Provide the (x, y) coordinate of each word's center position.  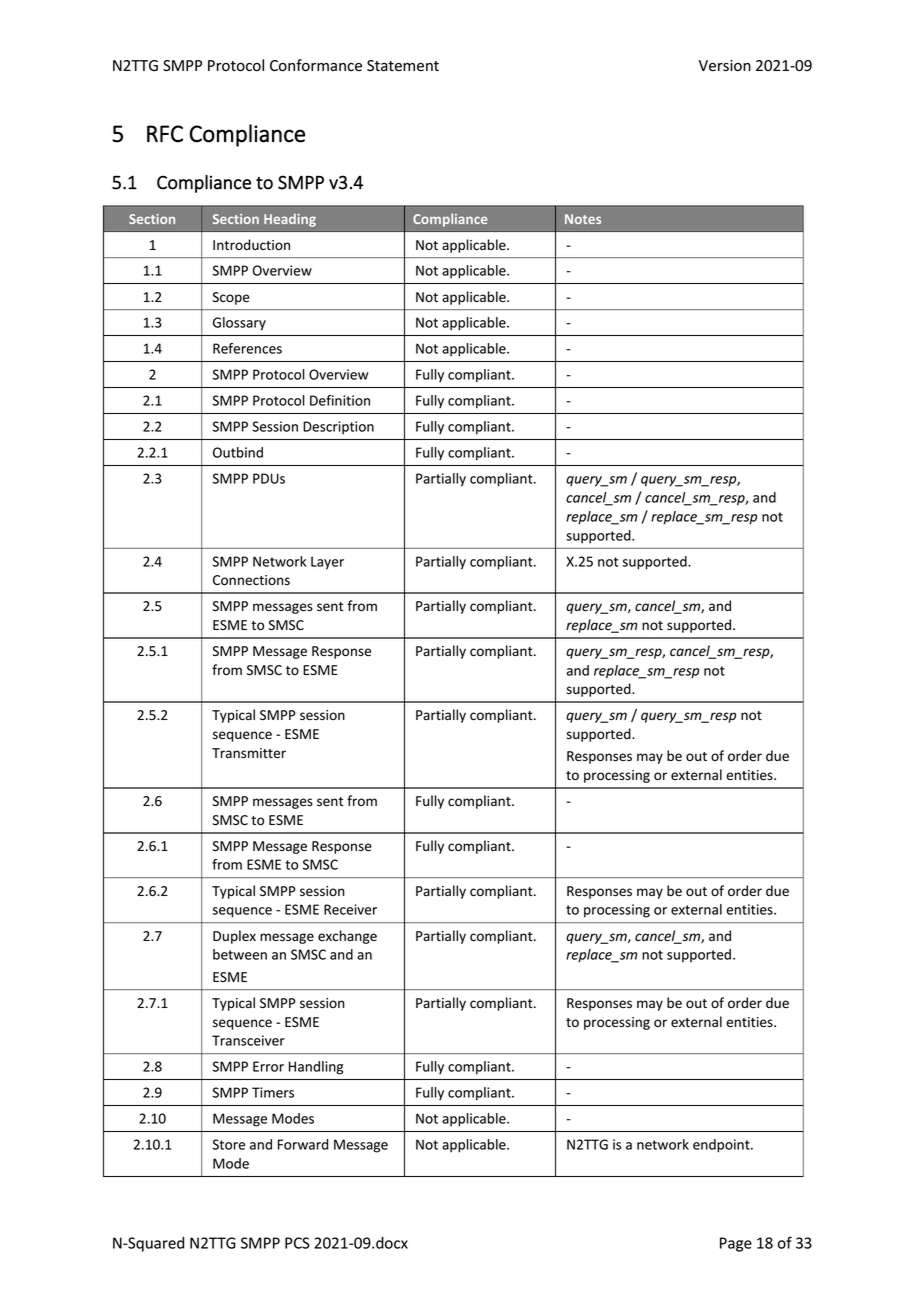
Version (725, 66)
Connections (251, 580)
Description (338, 428)
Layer (327, 563)
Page (736, 1244)
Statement (403, 66)
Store (228, 1144)
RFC (165, 134)
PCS (297, 1243)
